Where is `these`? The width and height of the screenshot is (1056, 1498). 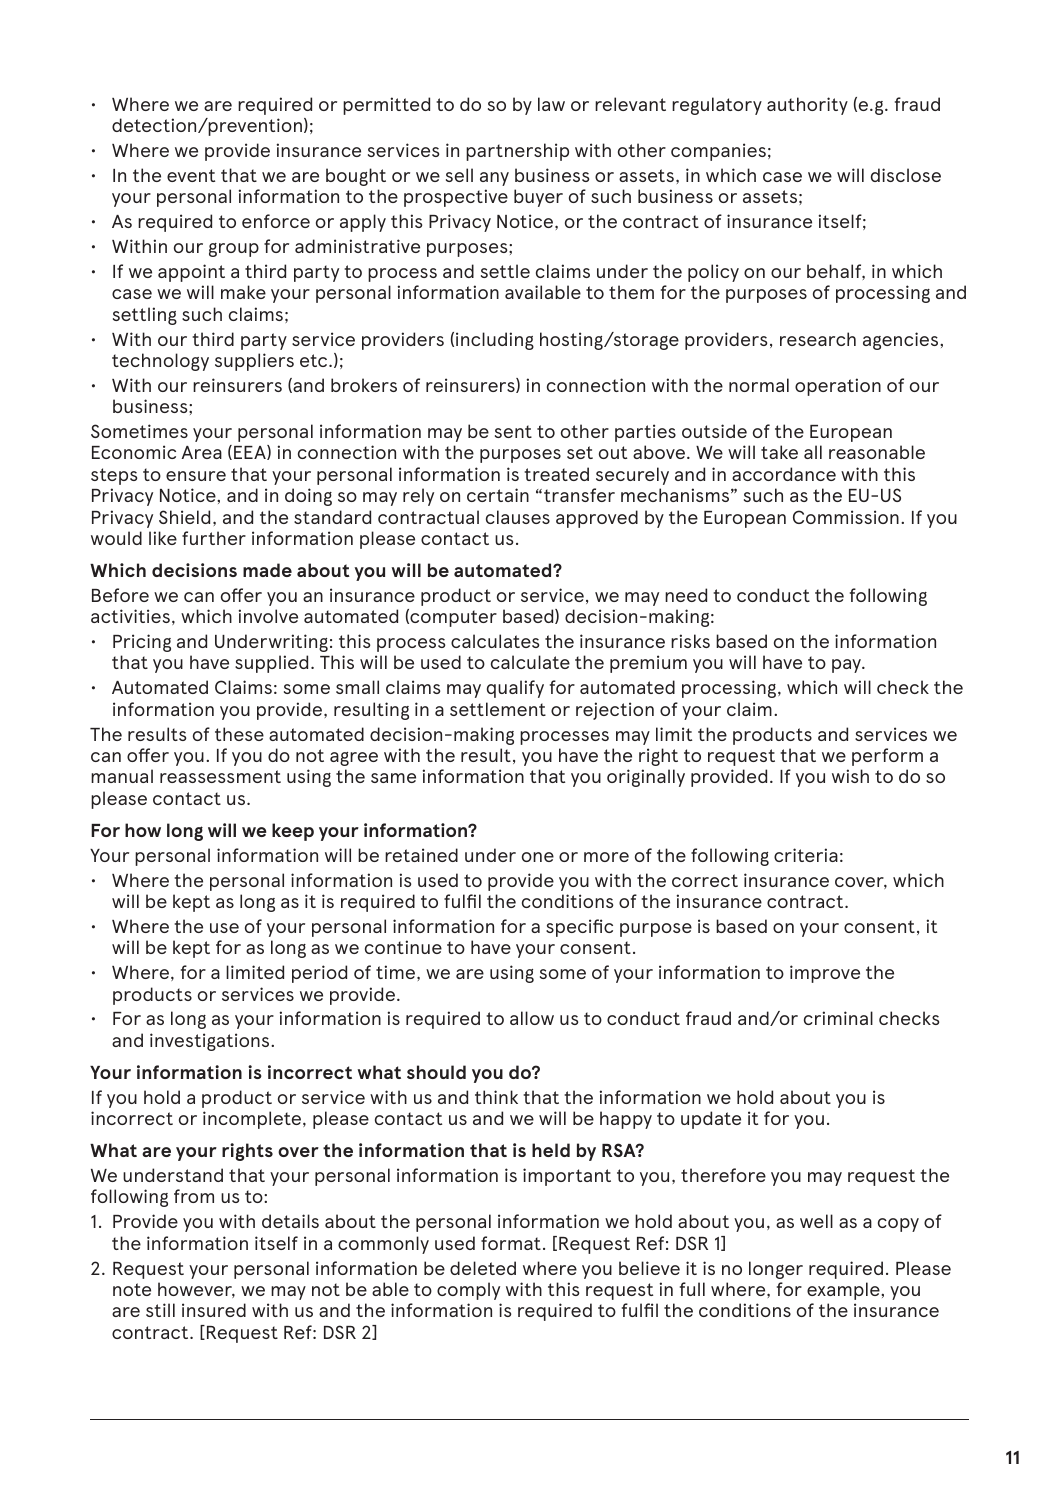 these is located at coordinates (239, 734).
